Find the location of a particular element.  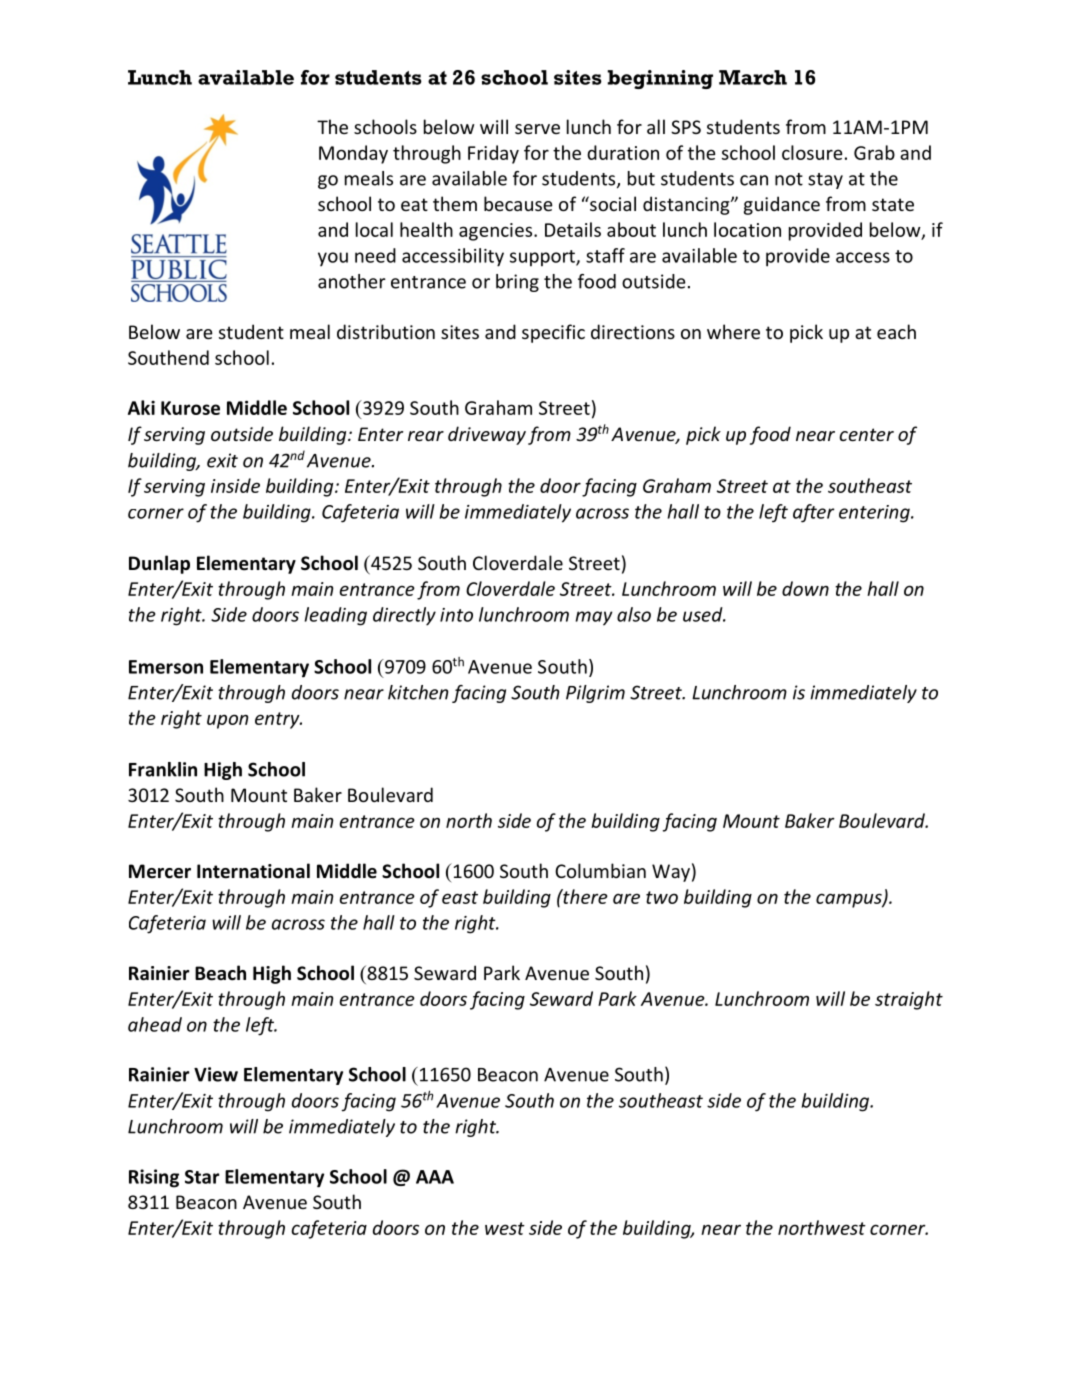

down is located at coordinates (805, 588).
